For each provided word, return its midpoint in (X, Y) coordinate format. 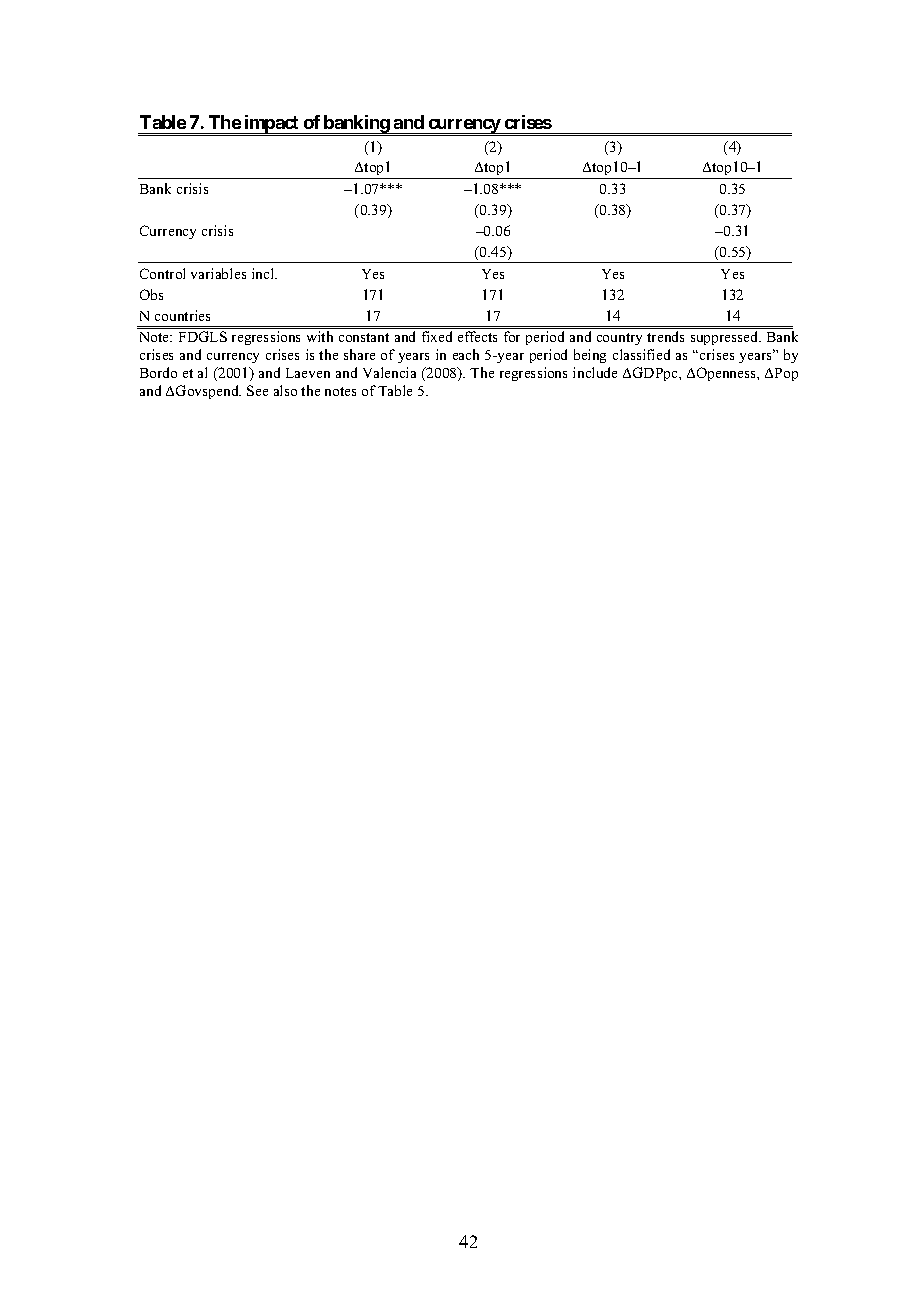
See (257, 390)
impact (272, 124)
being (590, 356)
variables (218, 273)
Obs (151, 294)
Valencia (389, 372)
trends (665, 336)
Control (162, 273)
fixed (437, 336)
